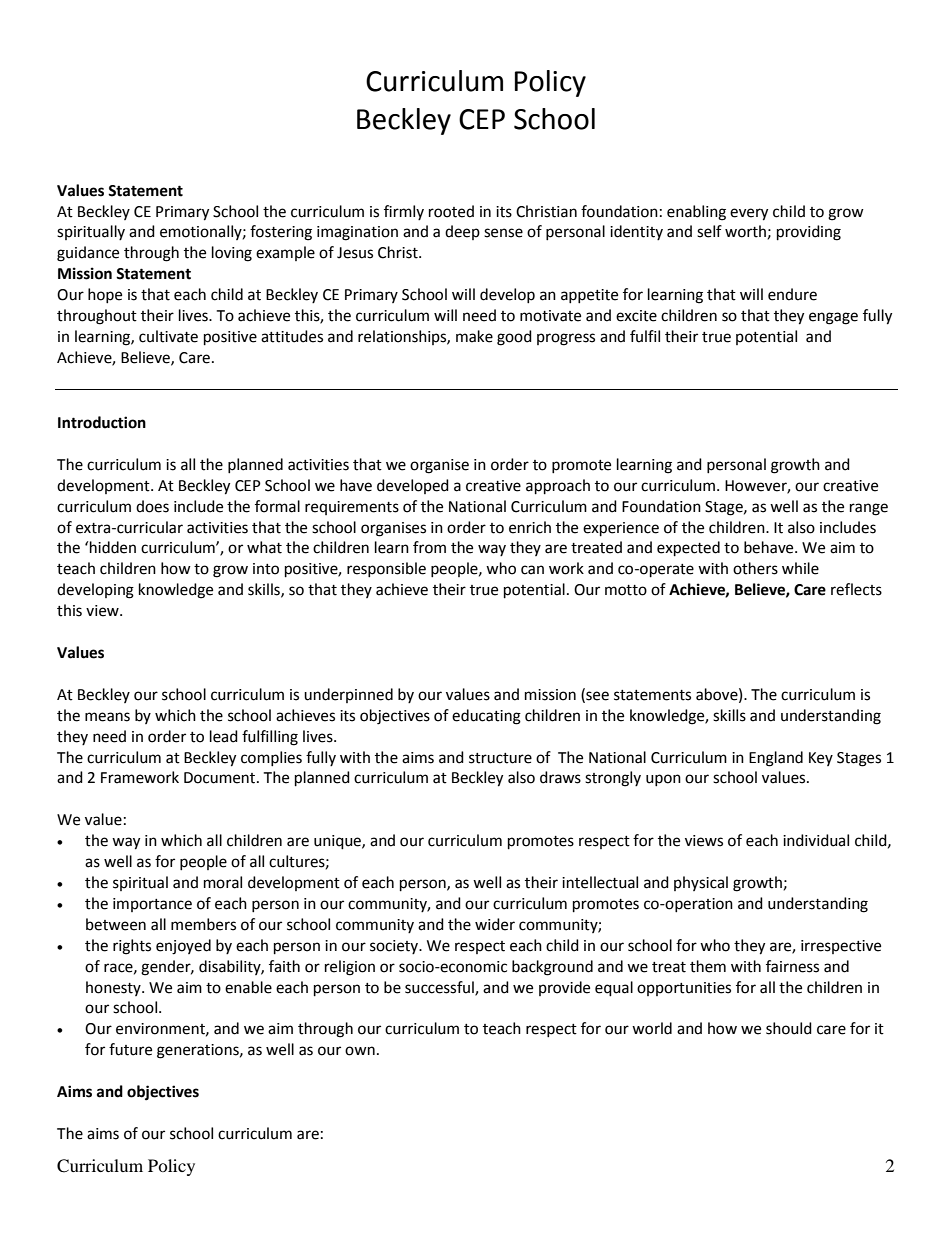  What do you see at coordinates (532, 570) in the screenshot?
I see `can` at bounding box center [532, 570].
